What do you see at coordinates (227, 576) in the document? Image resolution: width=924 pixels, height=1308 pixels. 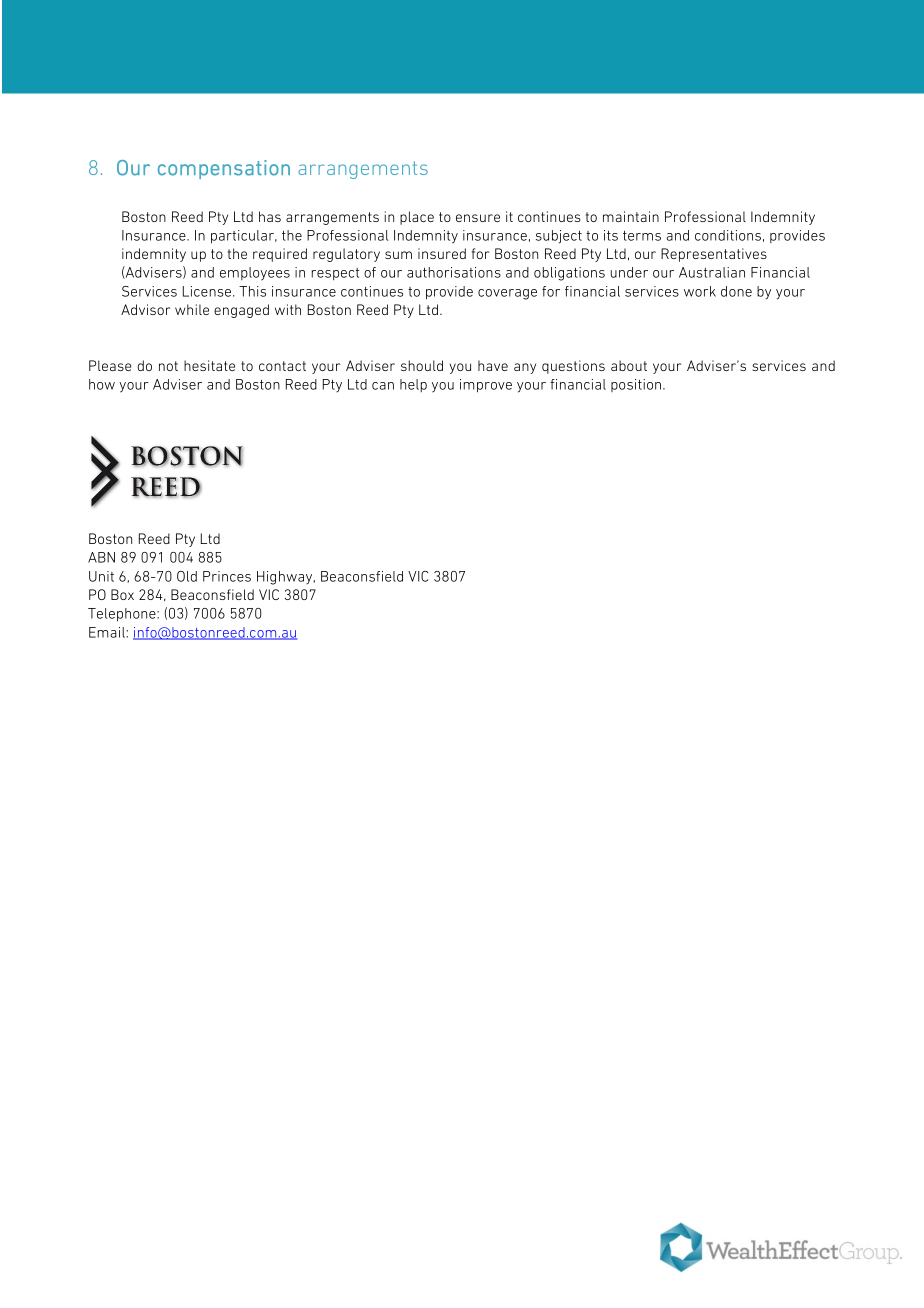 I see `Princes` at bounding box center [227, 576].
